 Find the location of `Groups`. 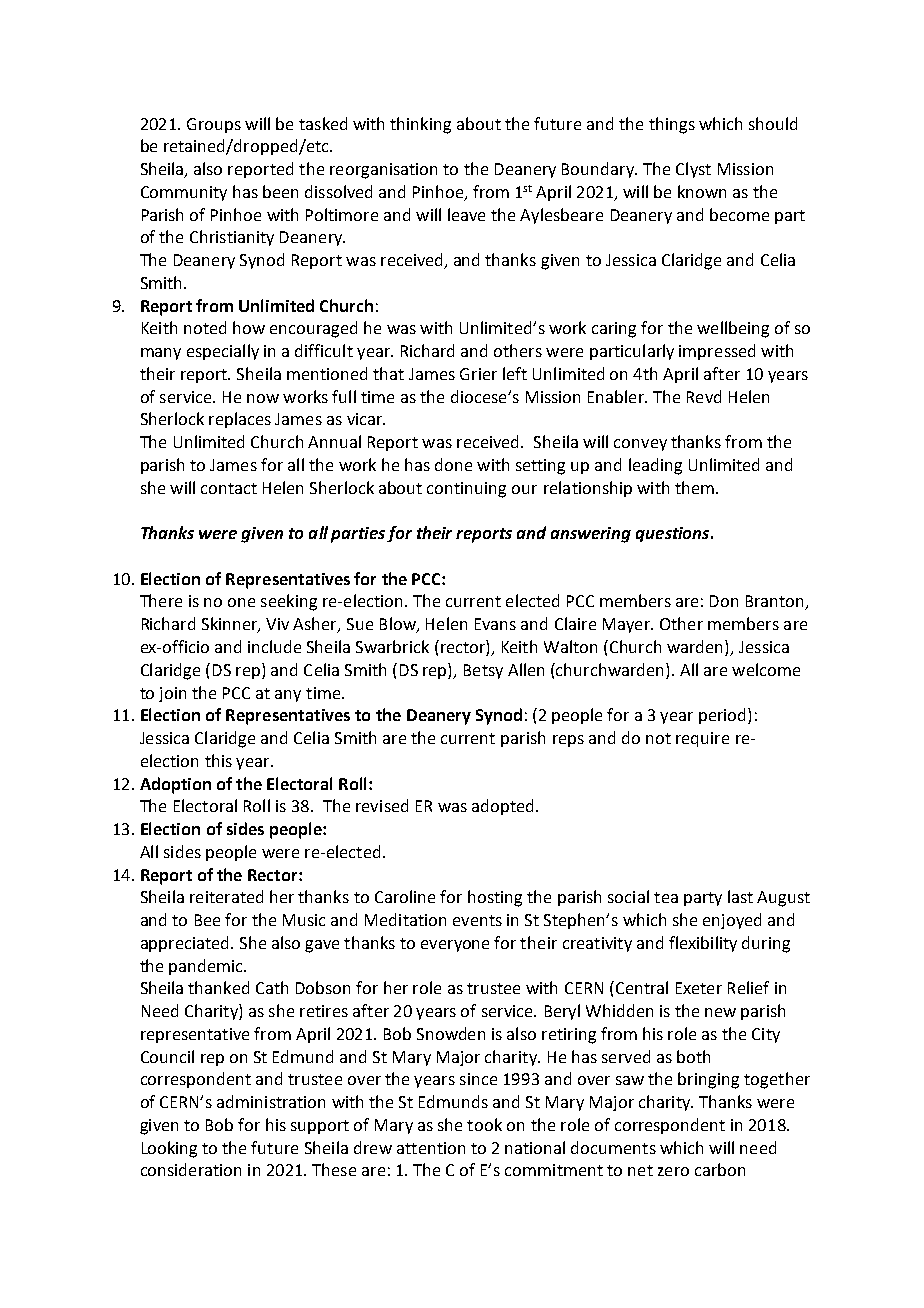

Groups is located at coordinates (214, 125).
